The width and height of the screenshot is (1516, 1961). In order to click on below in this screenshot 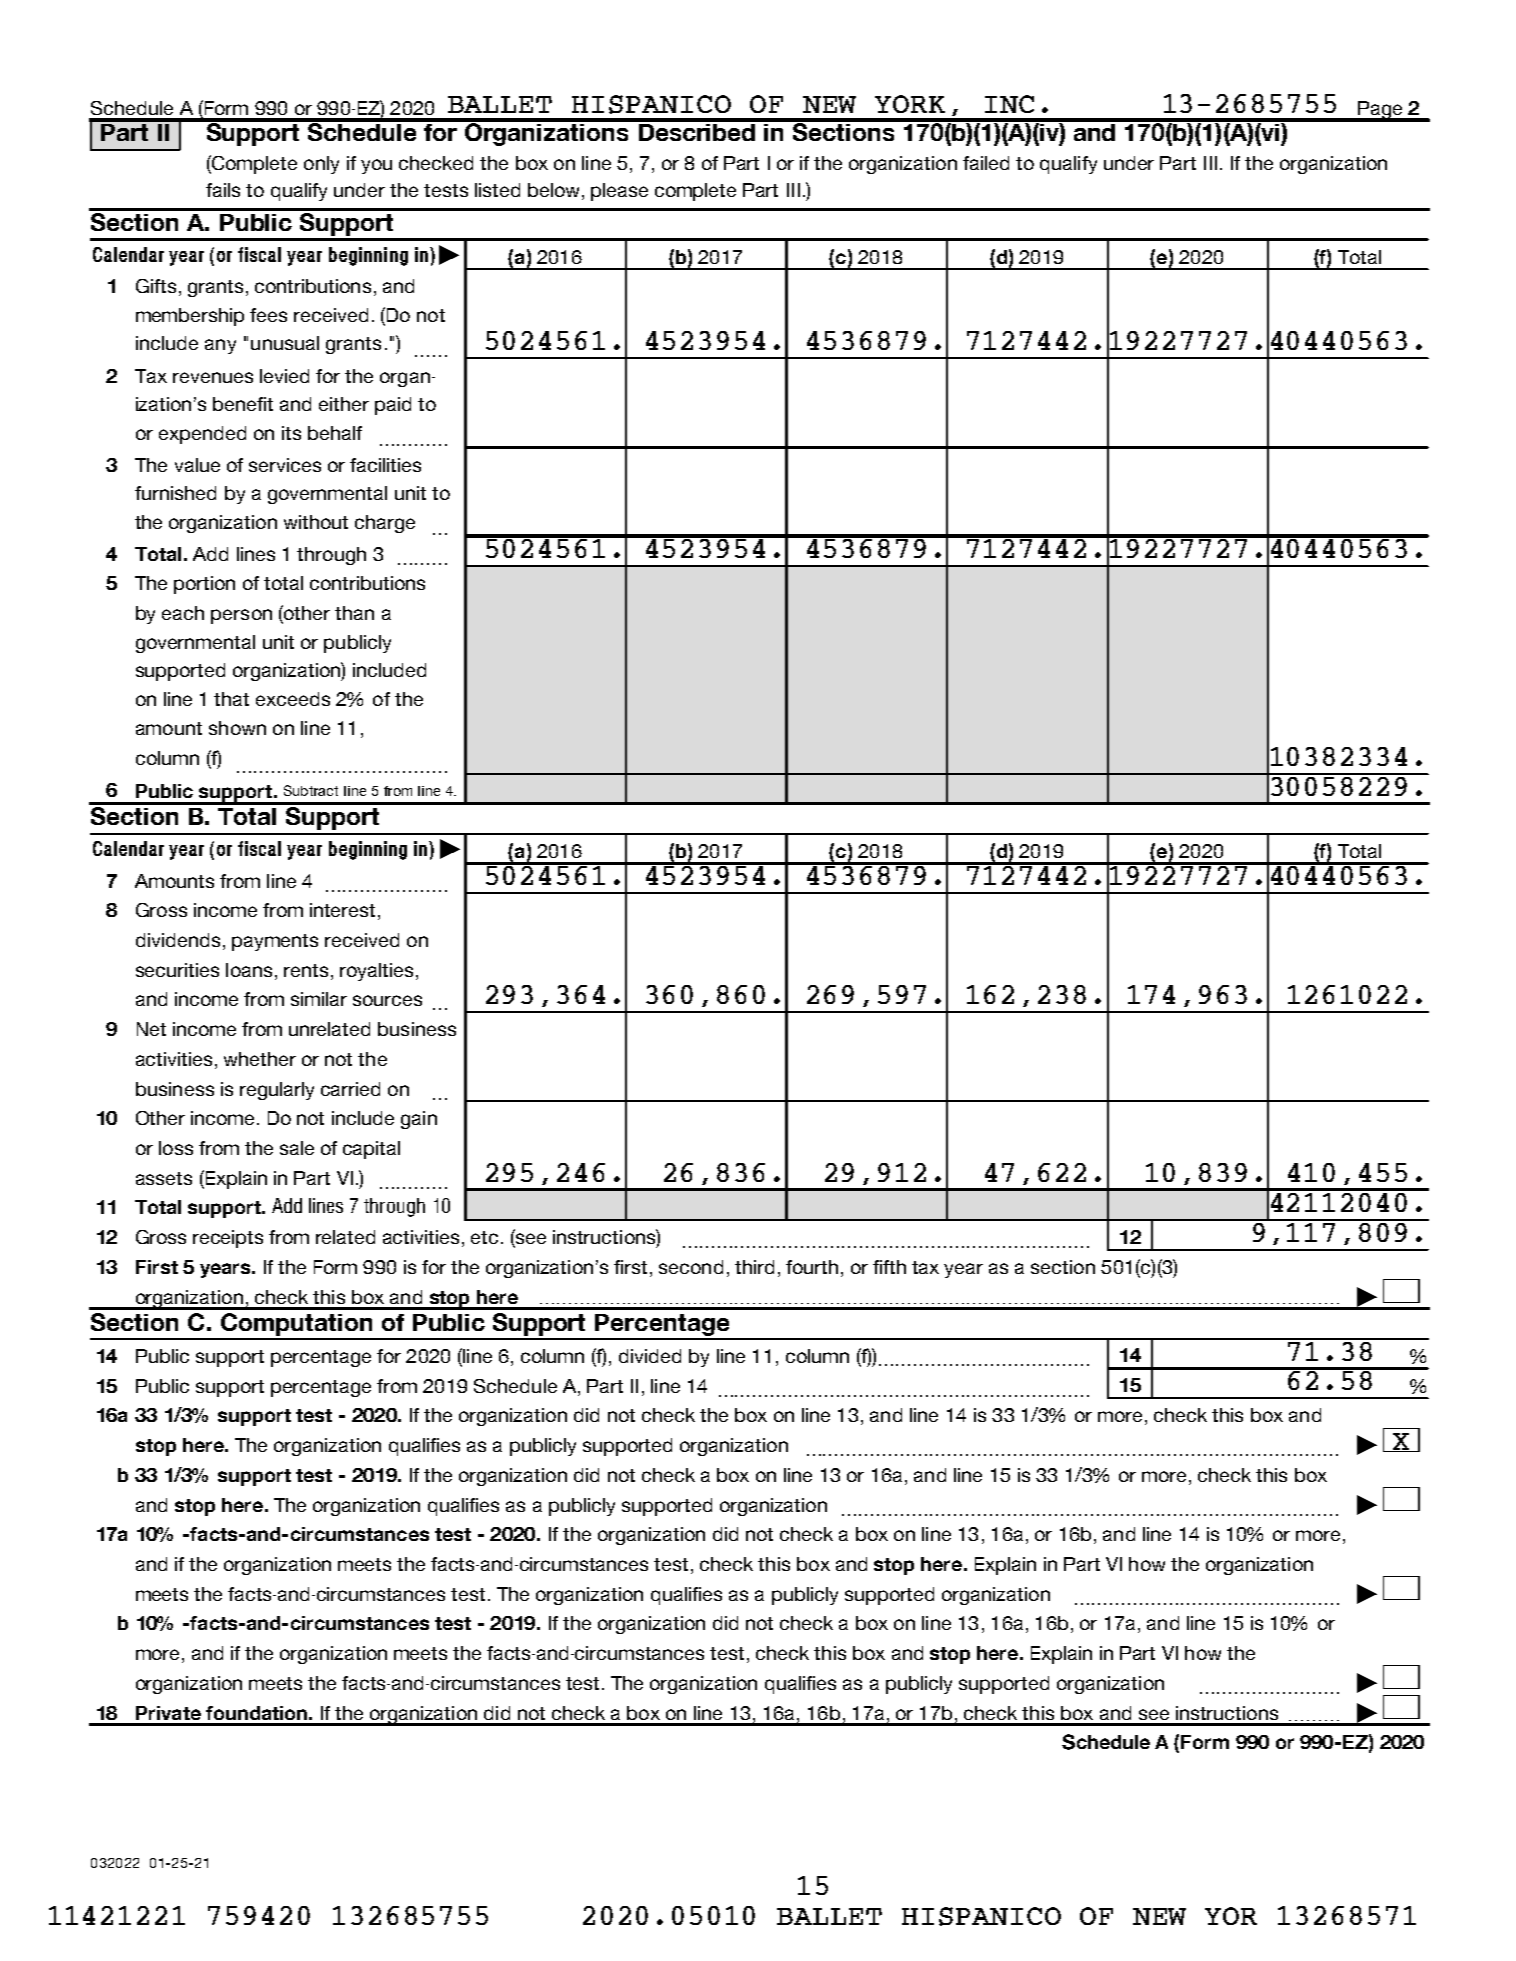, I will do `click(553, 190)`.
